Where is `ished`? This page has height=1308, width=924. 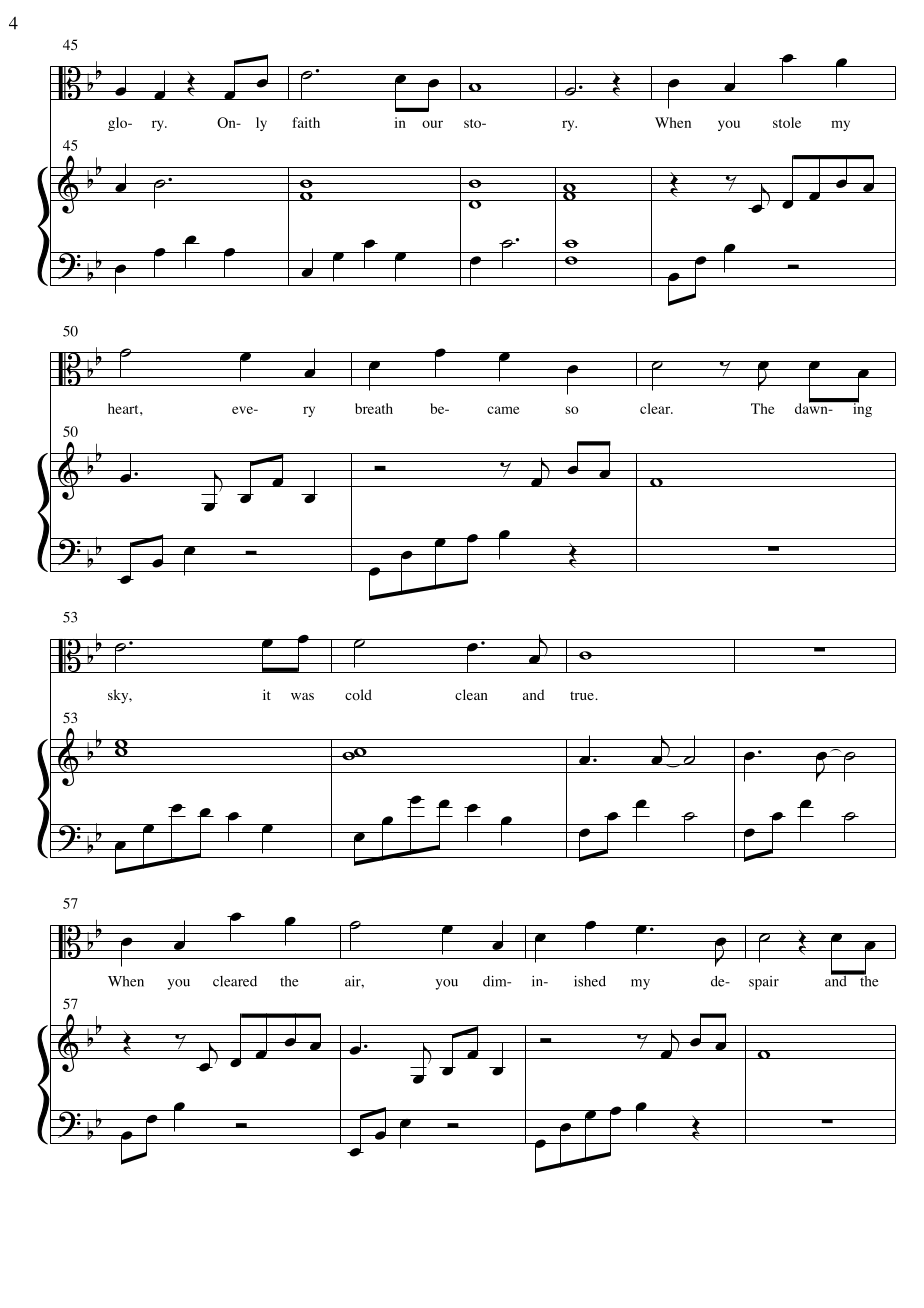
ished is located at coordinates (590, 981).
